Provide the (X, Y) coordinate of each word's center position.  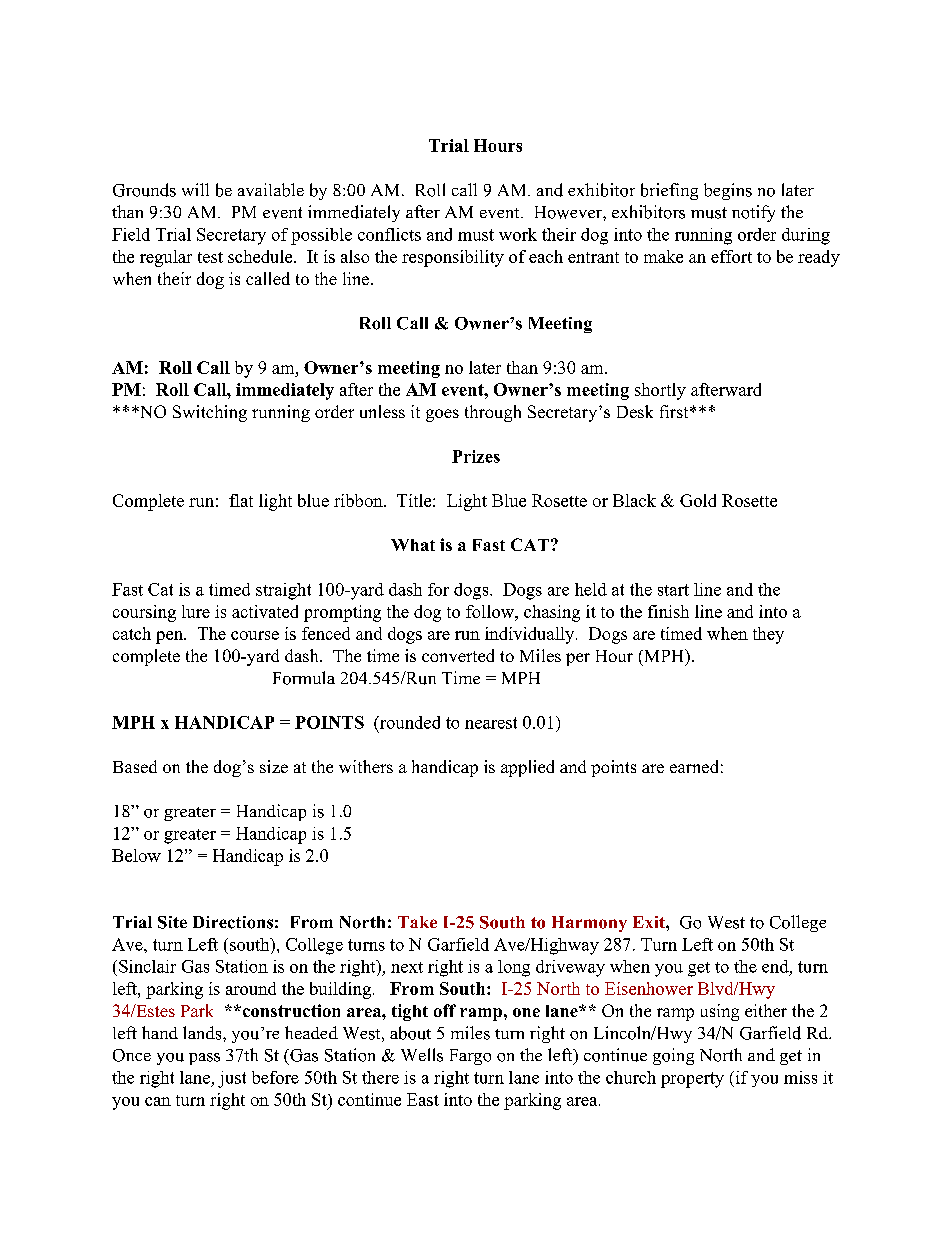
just (232, 1079)
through (493, 413)
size (274, 766)
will (195, 189)
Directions (233, 922)
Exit (650, 922)
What (413, 545)
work (518, 234)
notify (753, 213)
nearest (491, 723)
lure (196, 611)
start (673, 590)
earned (694, 766)
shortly (660, 391)
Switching (210, 413)
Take (417, 922)
